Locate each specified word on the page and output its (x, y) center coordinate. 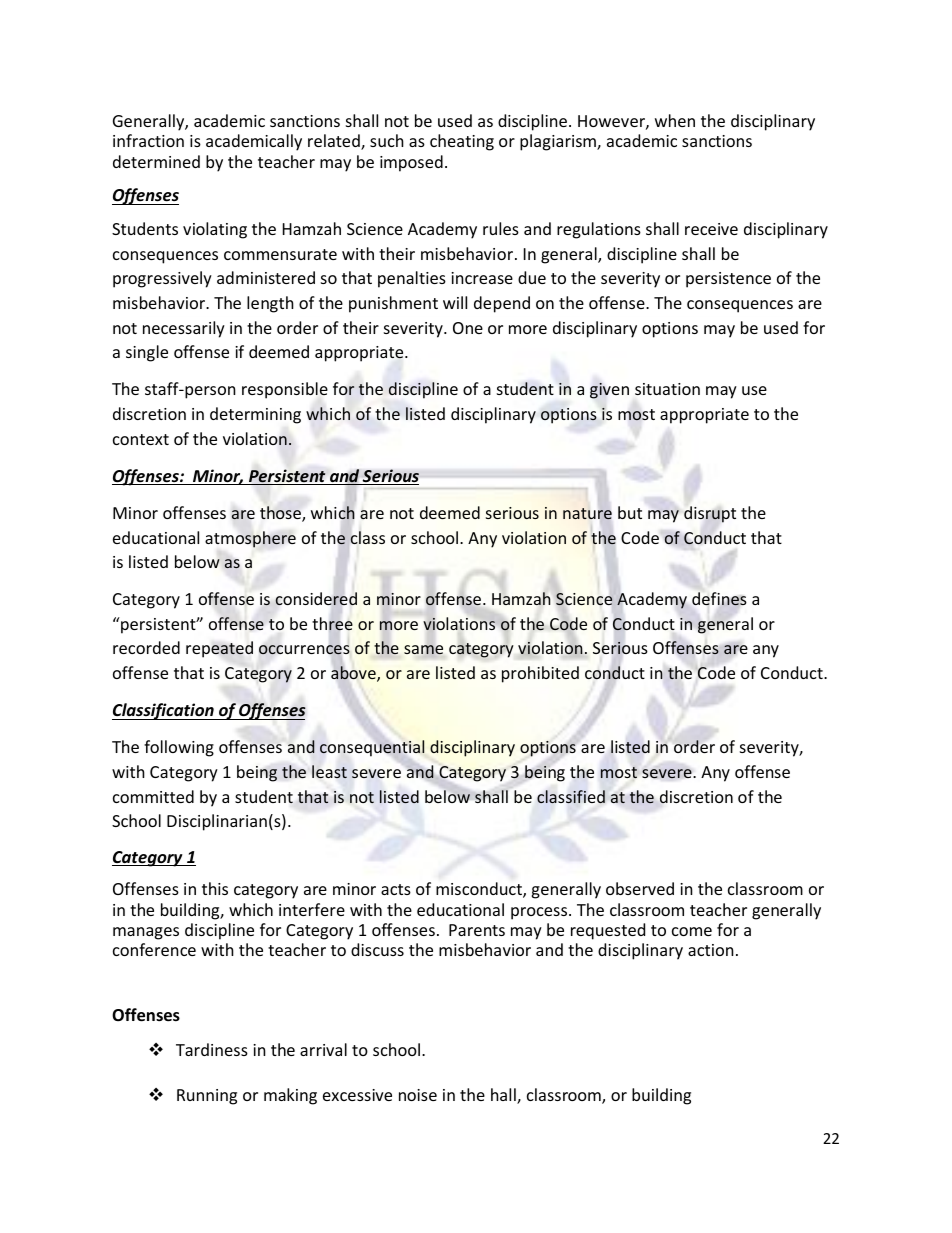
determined (156, 161)
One (468, 328)
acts (396, 889)
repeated (219, 649)
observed (640, 888)
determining (255, 415)
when (675, 120)
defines (719, 599)
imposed (411, 163)
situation (667, 389)
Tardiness (212, 1049)
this (215, 888)
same (423, 649)
